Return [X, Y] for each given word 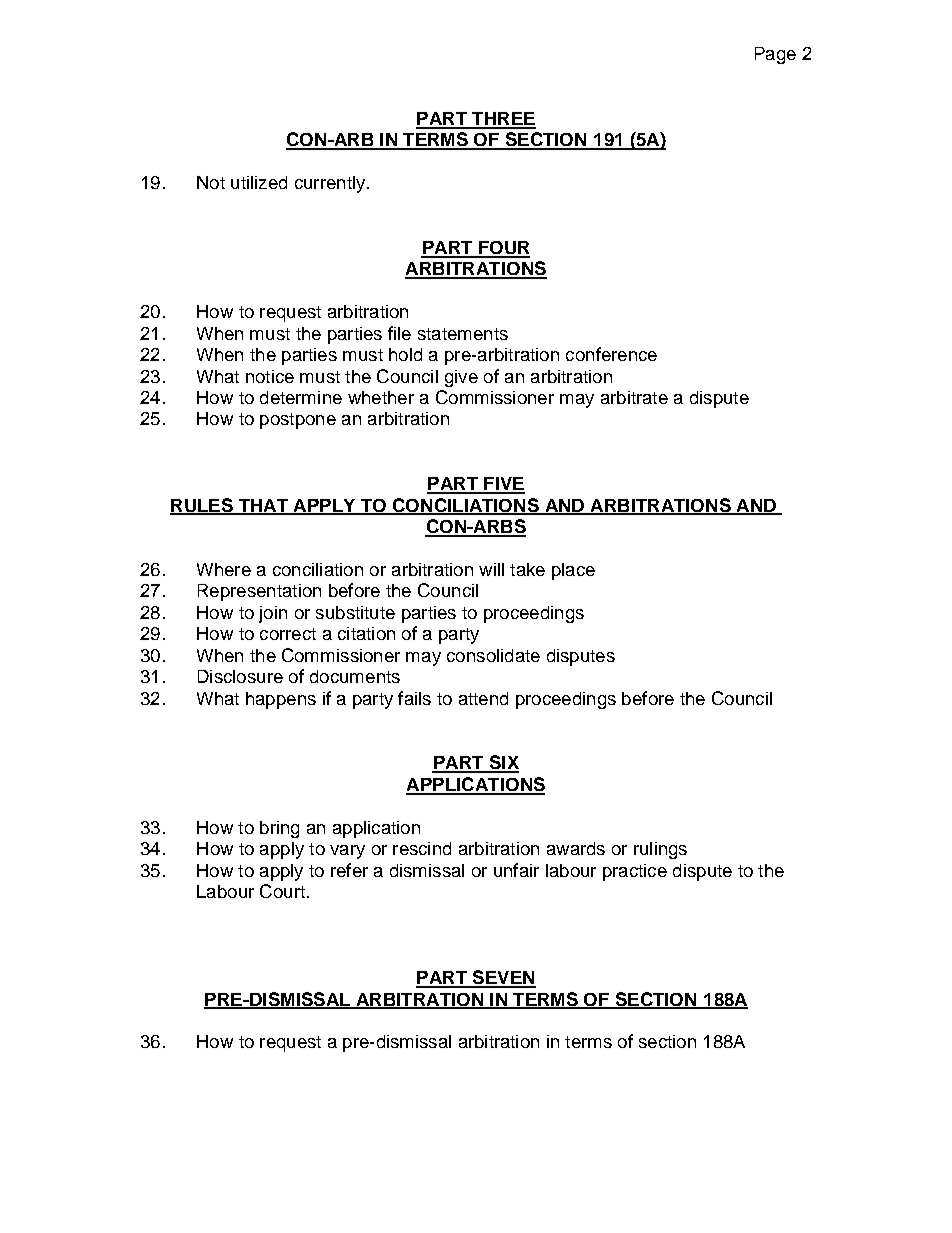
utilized [259, 182]
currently [331, 184]
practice [635, 872]
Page [775, 55]
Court [282, 891]
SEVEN [503, 978]
